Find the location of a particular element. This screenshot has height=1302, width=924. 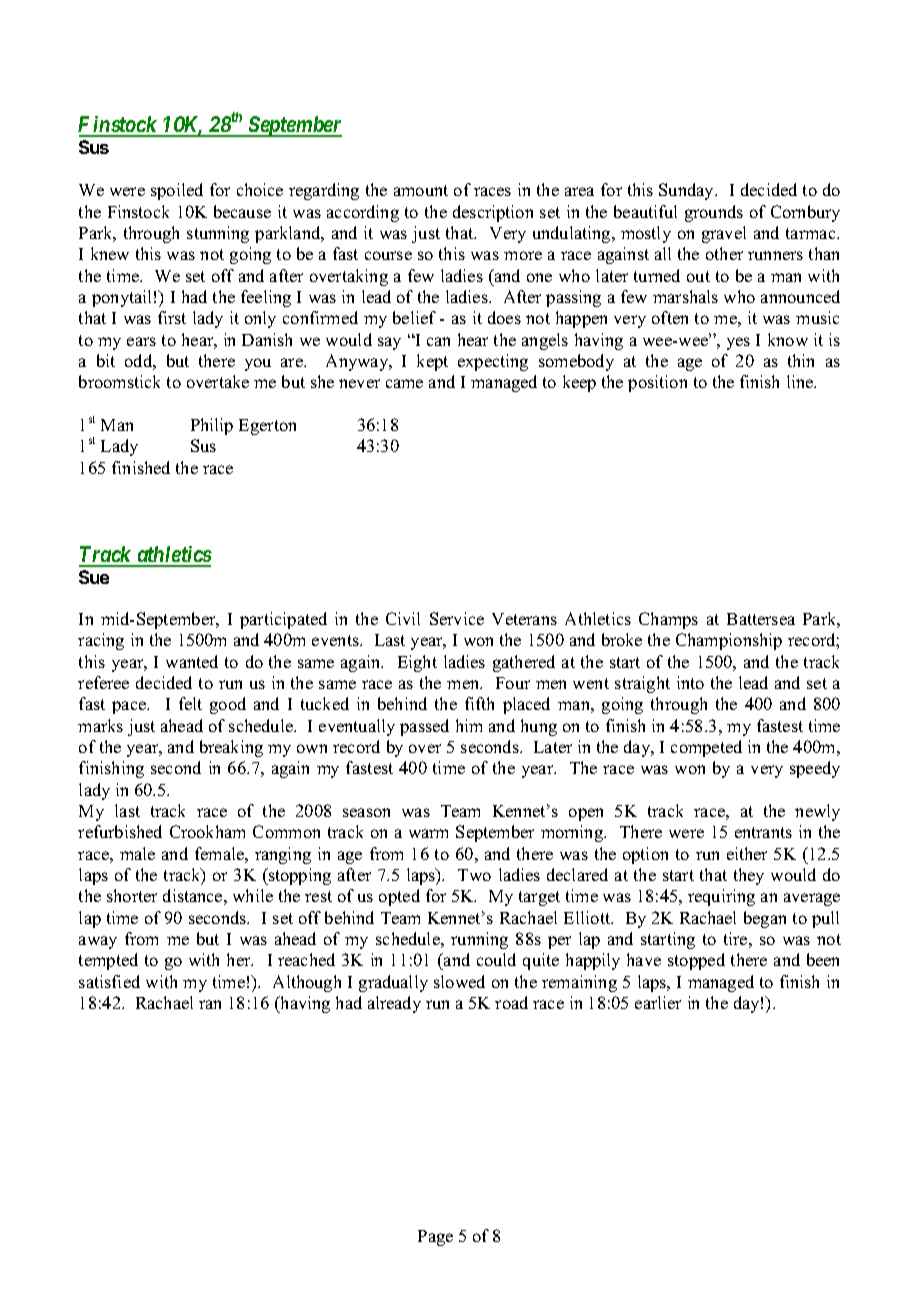

Page is located at coordinates (435, 1238).
